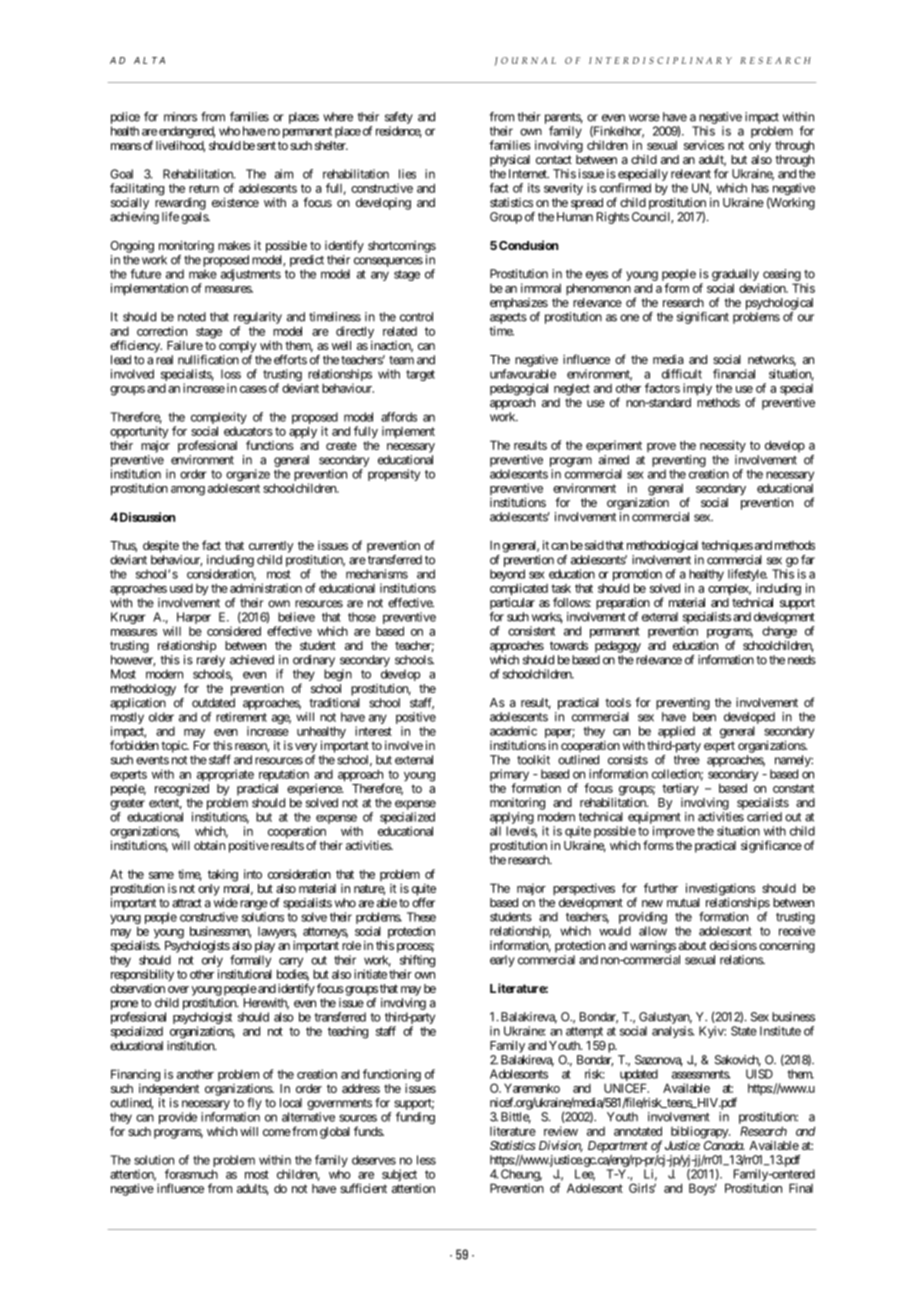  What do you see at coordinates (415, 1118) in the screenshot?
I see `funding` at bounding box center [415, 1118].
